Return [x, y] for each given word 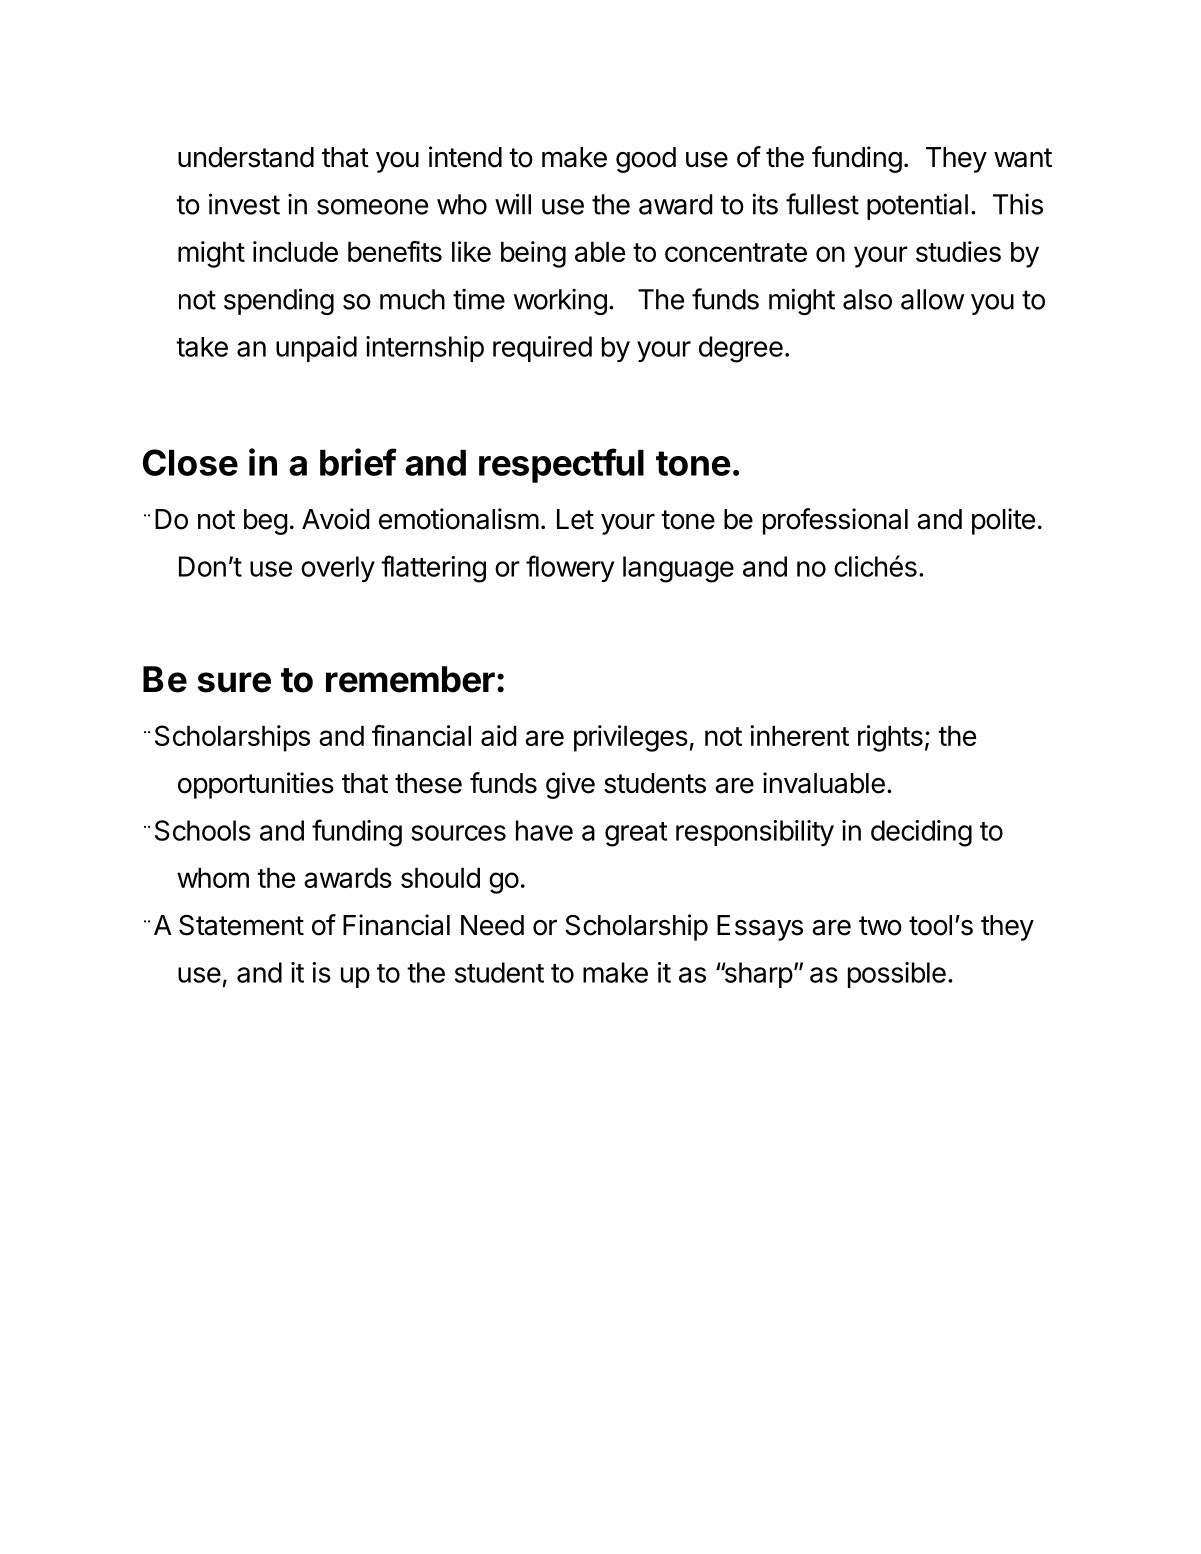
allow [932, 299]
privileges [631, 738]
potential [917, 206]
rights [890, 738]
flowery [570, 568]
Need [492, 925]
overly [338, 569]
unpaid [316, 349]
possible [897, 975]
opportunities [256, 785]
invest [244, 204]
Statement [241, 925]
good [646, 160]
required [542, 349]
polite [1003, 521]
